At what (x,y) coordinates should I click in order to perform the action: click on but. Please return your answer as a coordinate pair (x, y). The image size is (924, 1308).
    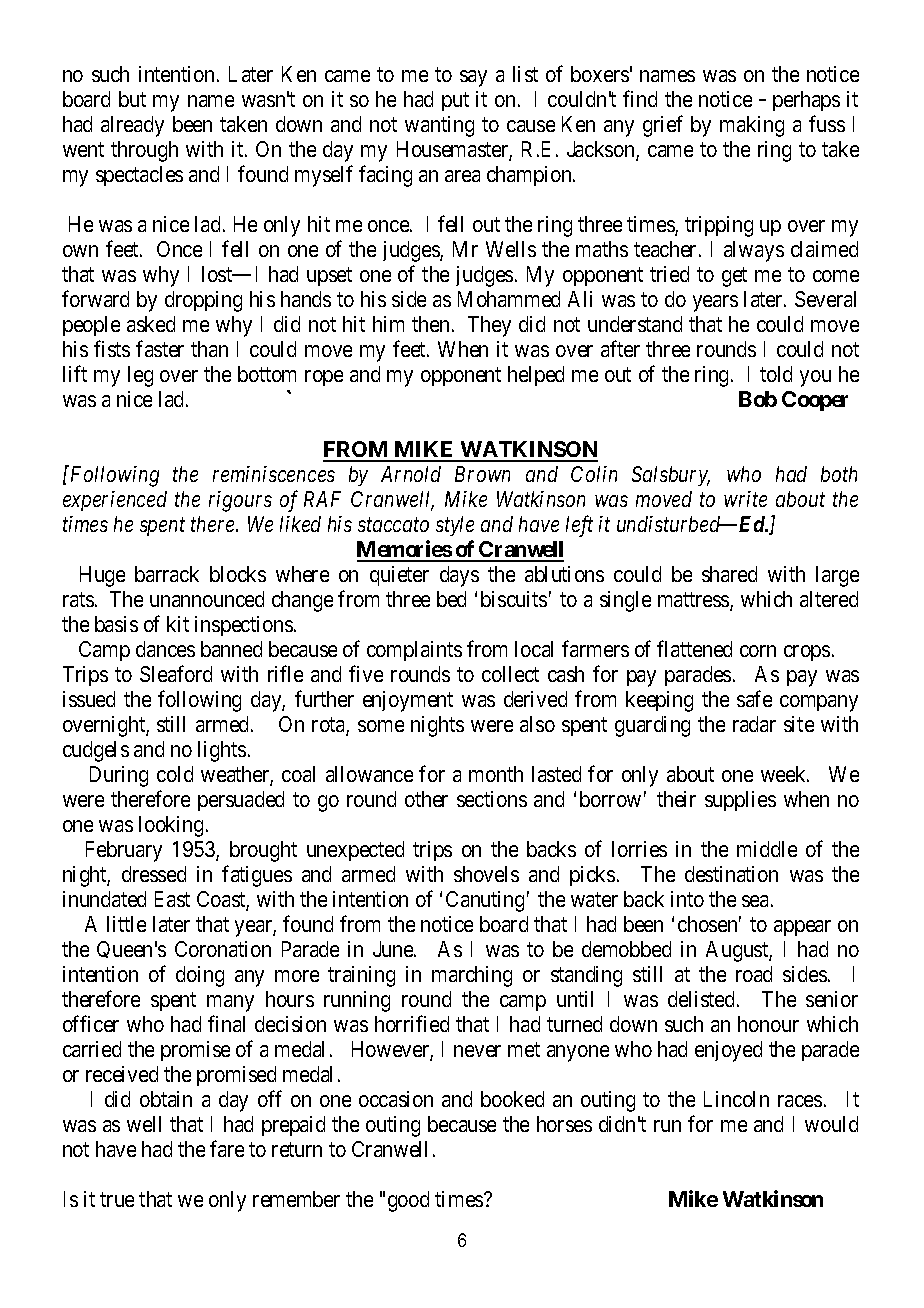
    Looking at the image, I should click on (132, 99).
